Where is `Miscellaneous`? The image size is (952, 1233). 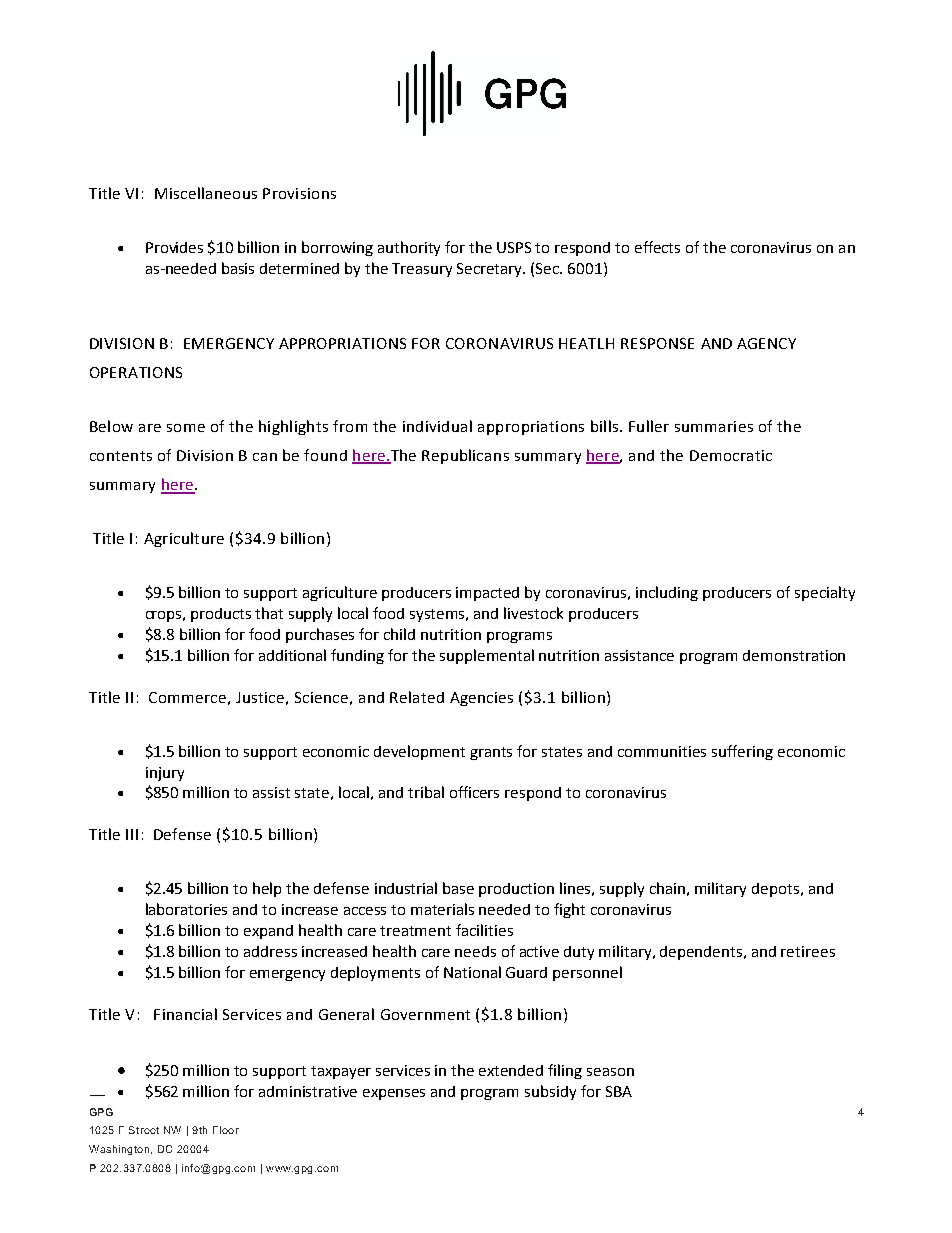
Miscellaneous is located at coordinates (206, 193).
